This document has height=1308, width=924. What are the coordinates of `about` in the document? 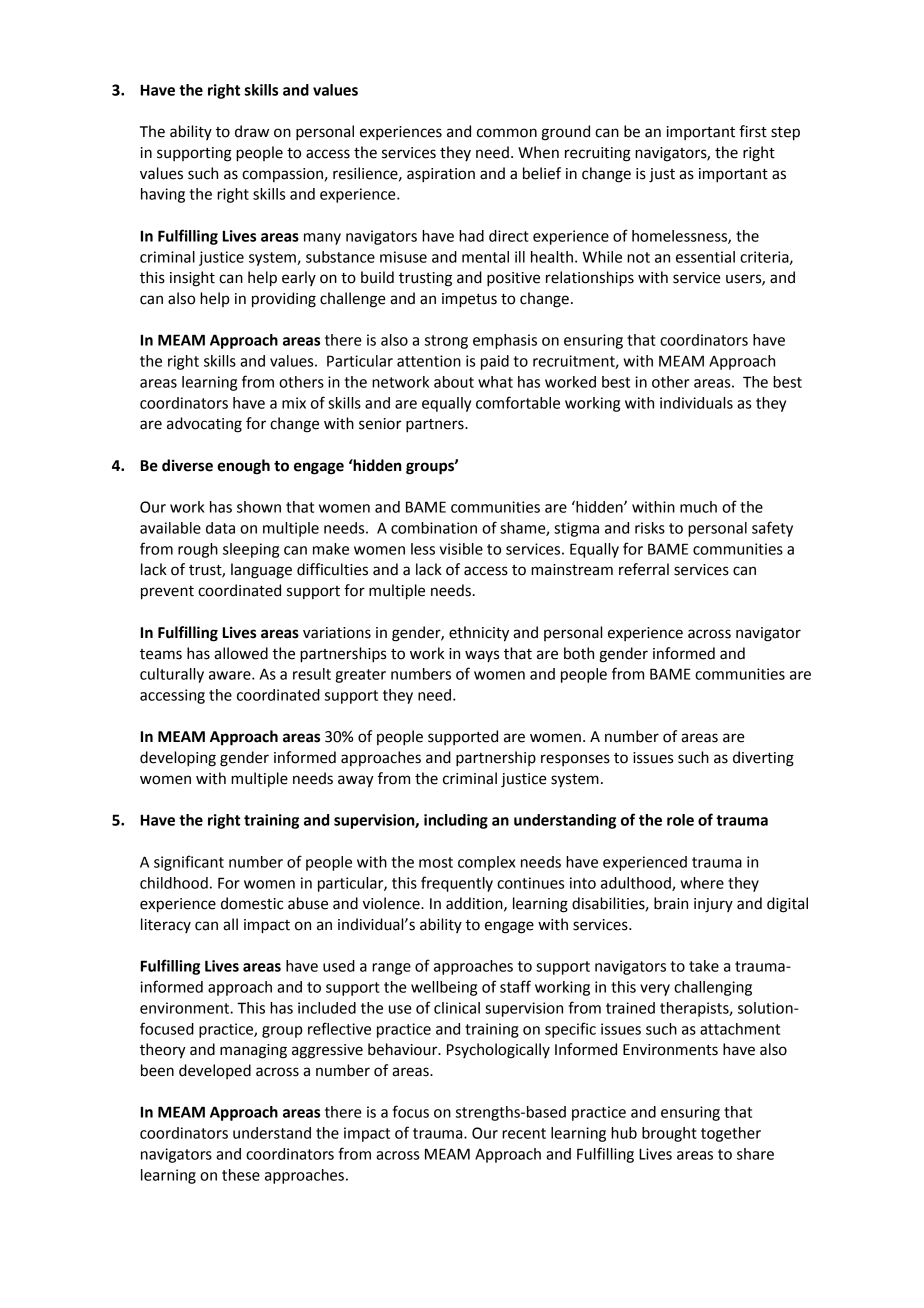 It's located at (454, 382).
